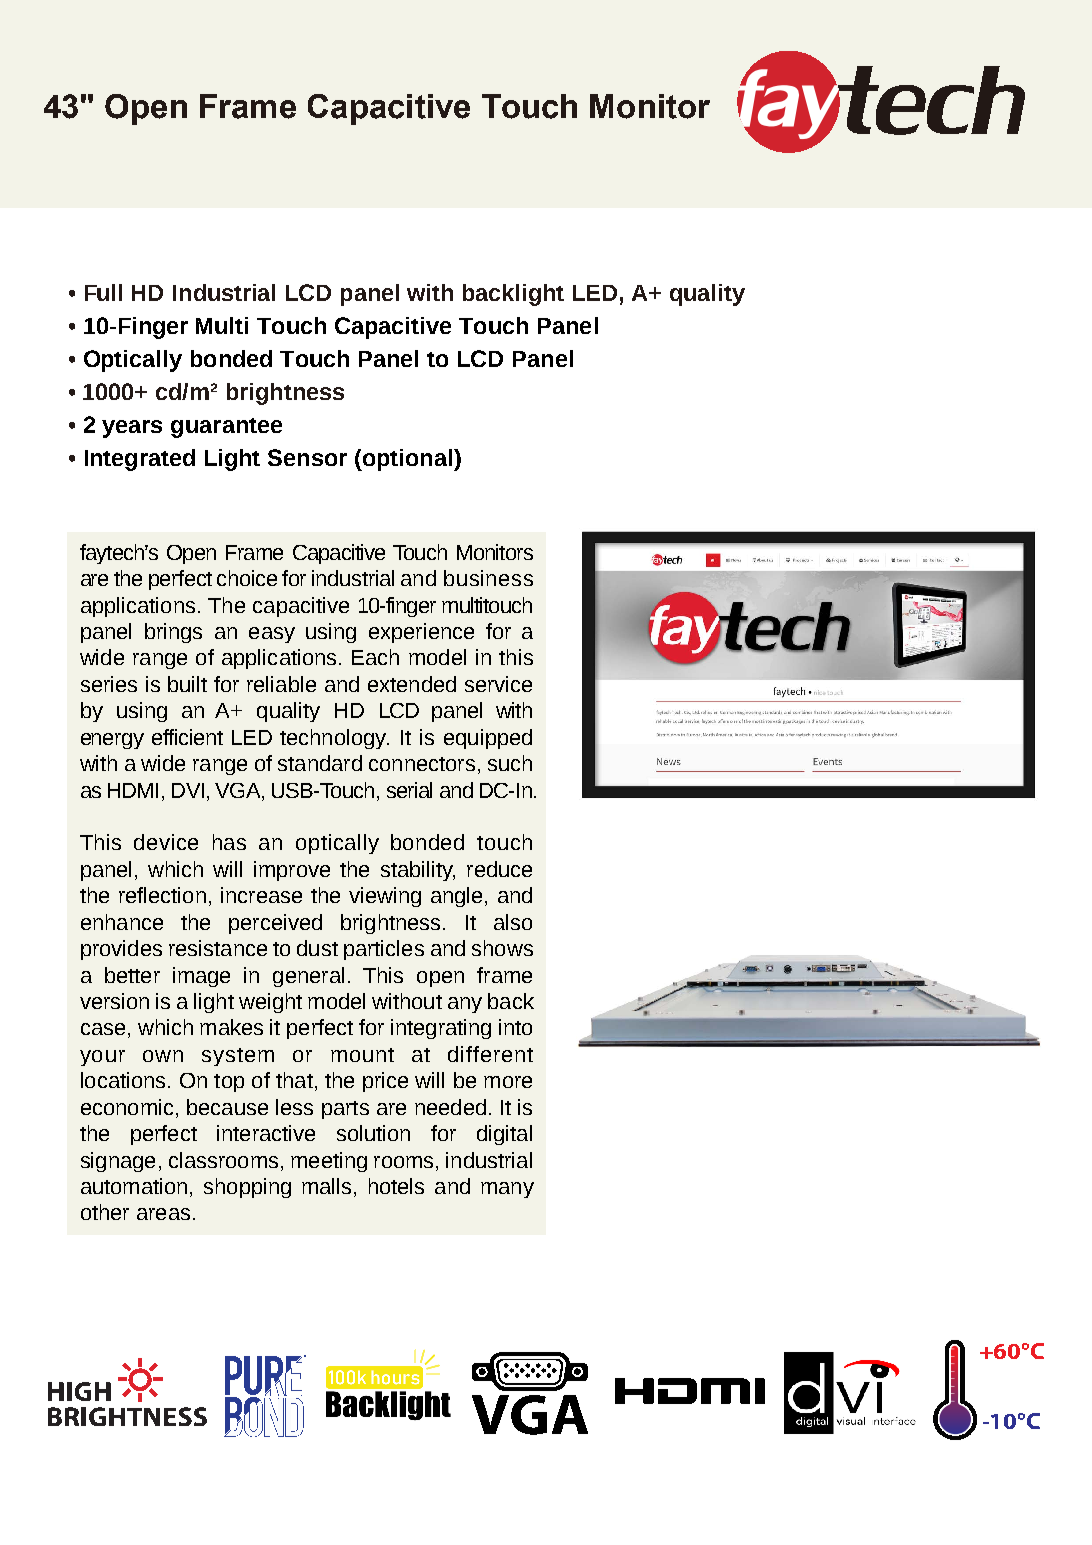 The height and width of the screenshot is (1545, 1092). Describe the element at coordinates (162, 895) in the screenshot. I see `reflection` at that location.
